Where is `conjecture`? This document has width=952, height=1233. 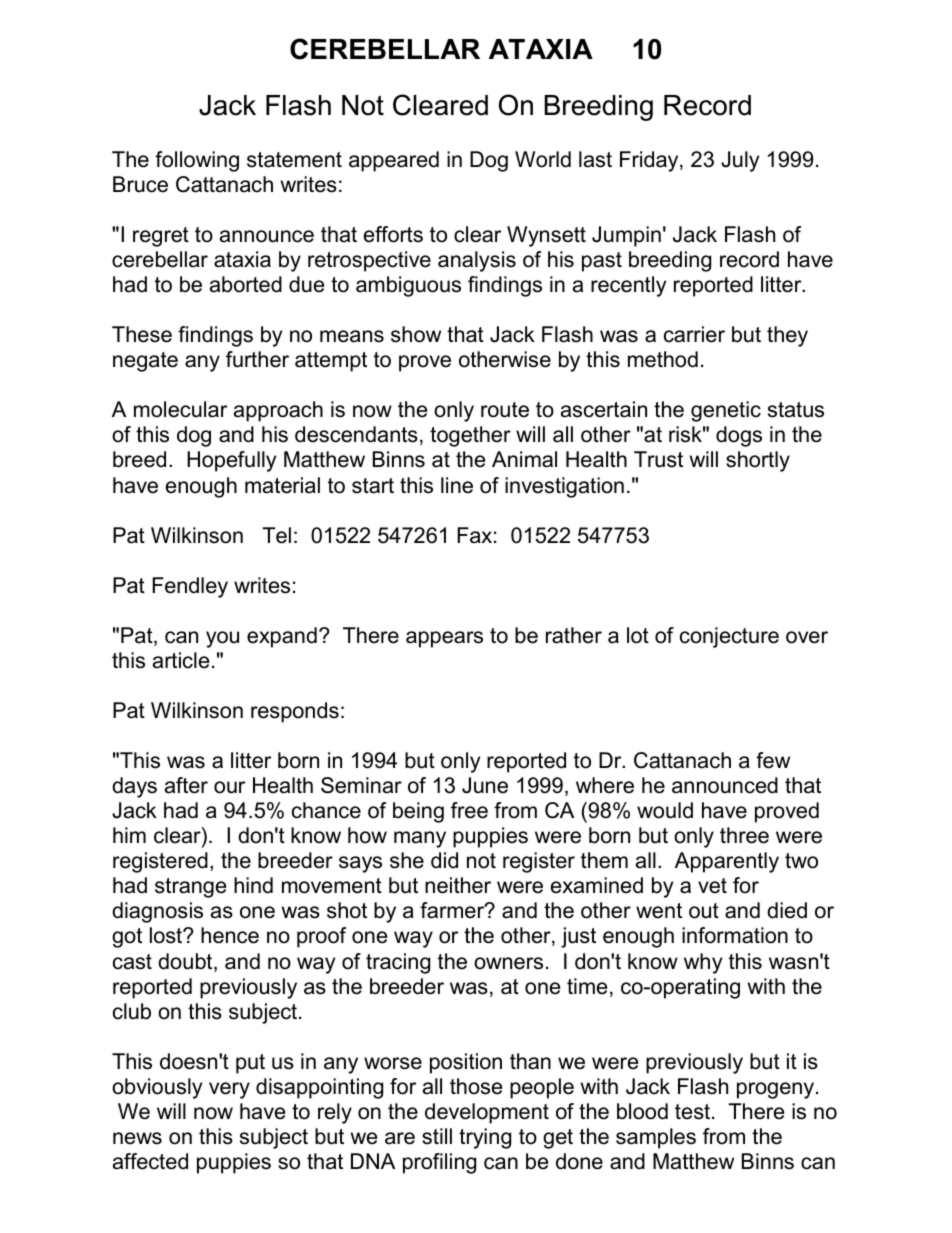 conjecture is located at coordinates (729, 637).
